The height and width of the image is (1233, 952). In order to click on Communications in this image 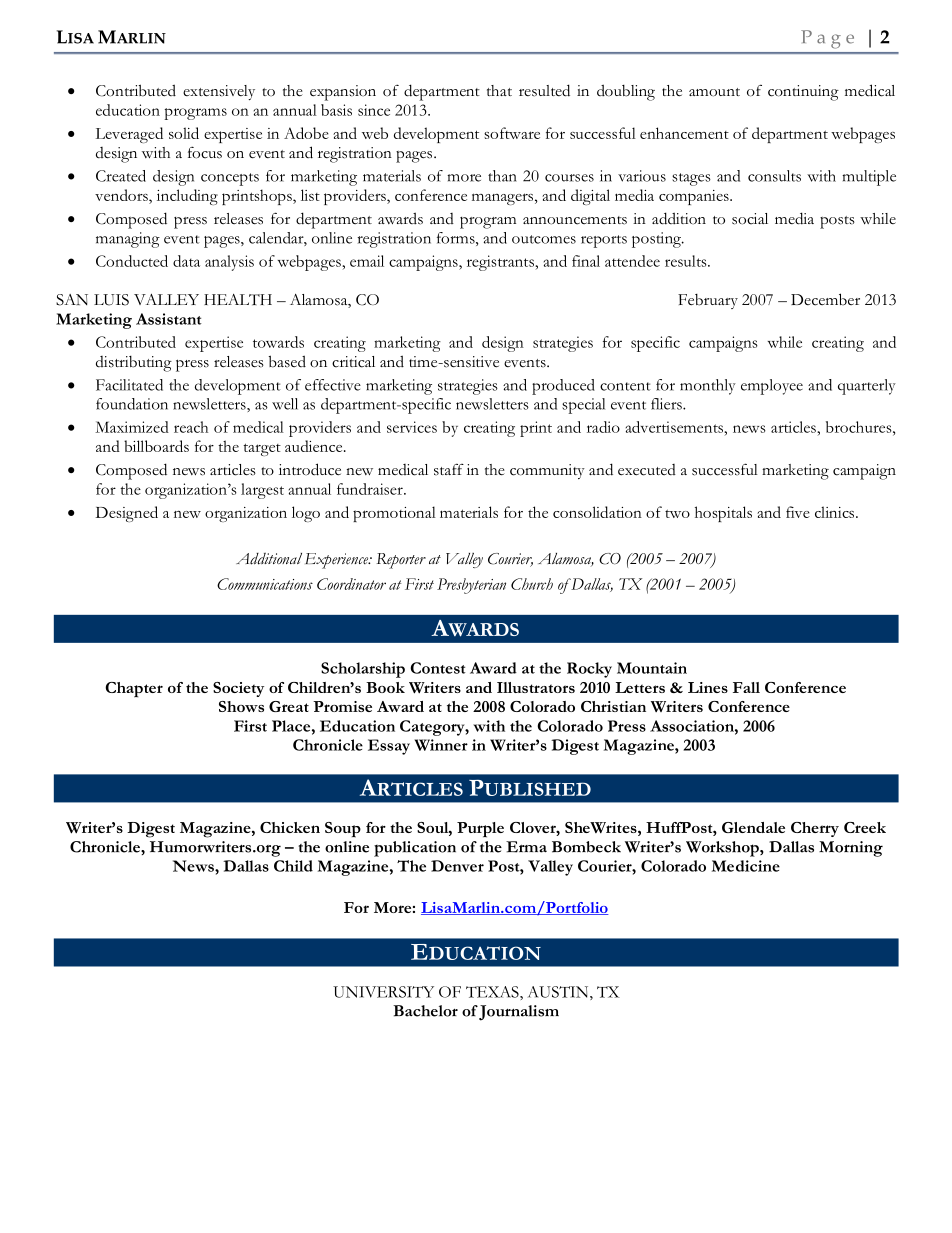, I will do `click(265, 584)`.
